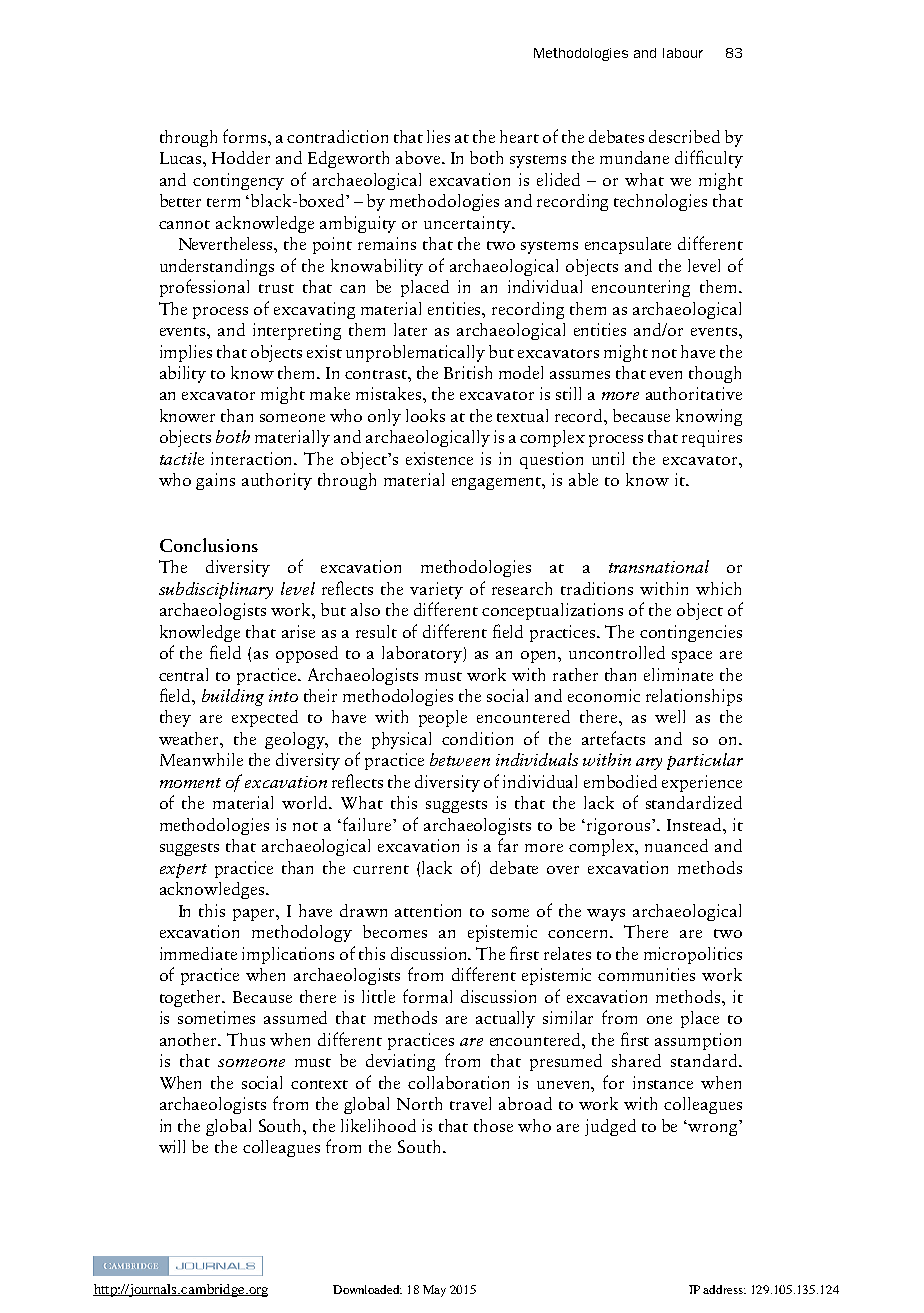 The width and height of the screenshot is (924, 1313). Describe the element at coordinates (434, 1291) in the screenshot. I see `May` at that location.
